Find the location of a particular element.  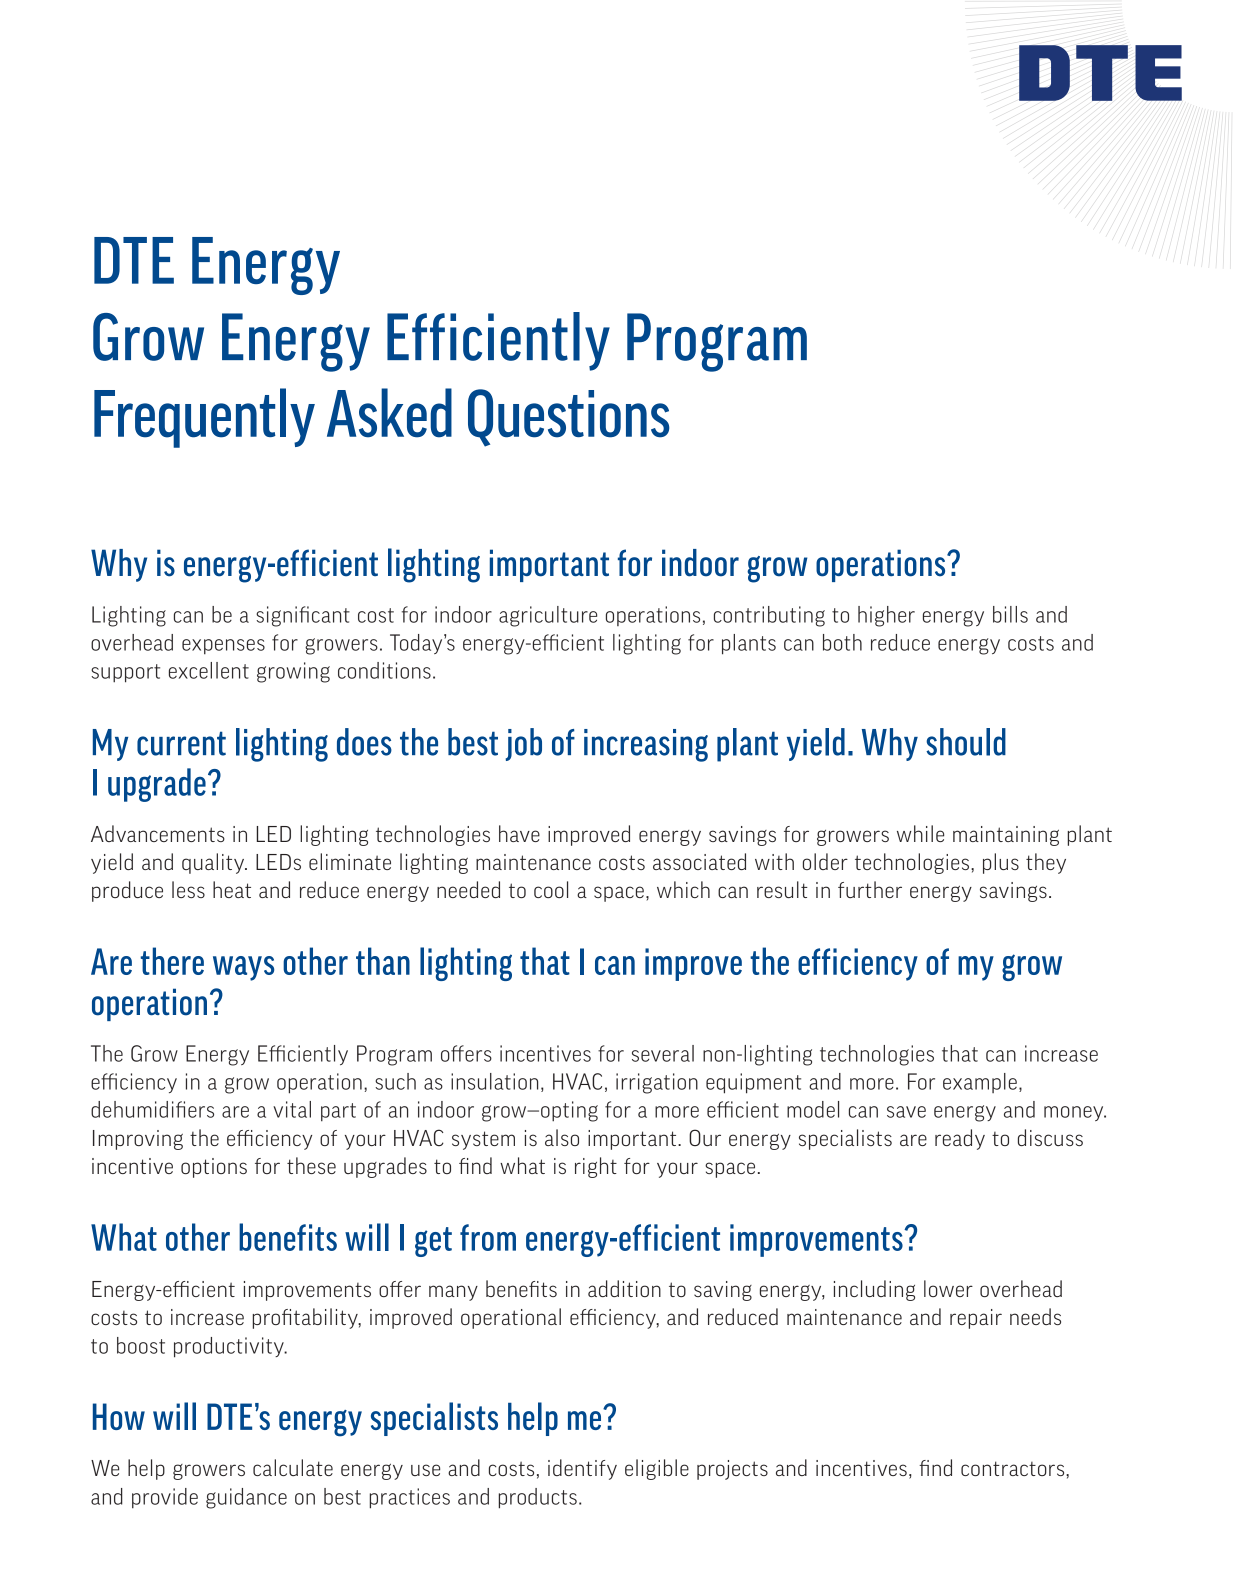

bills is located at coordinates (1010, 614).
